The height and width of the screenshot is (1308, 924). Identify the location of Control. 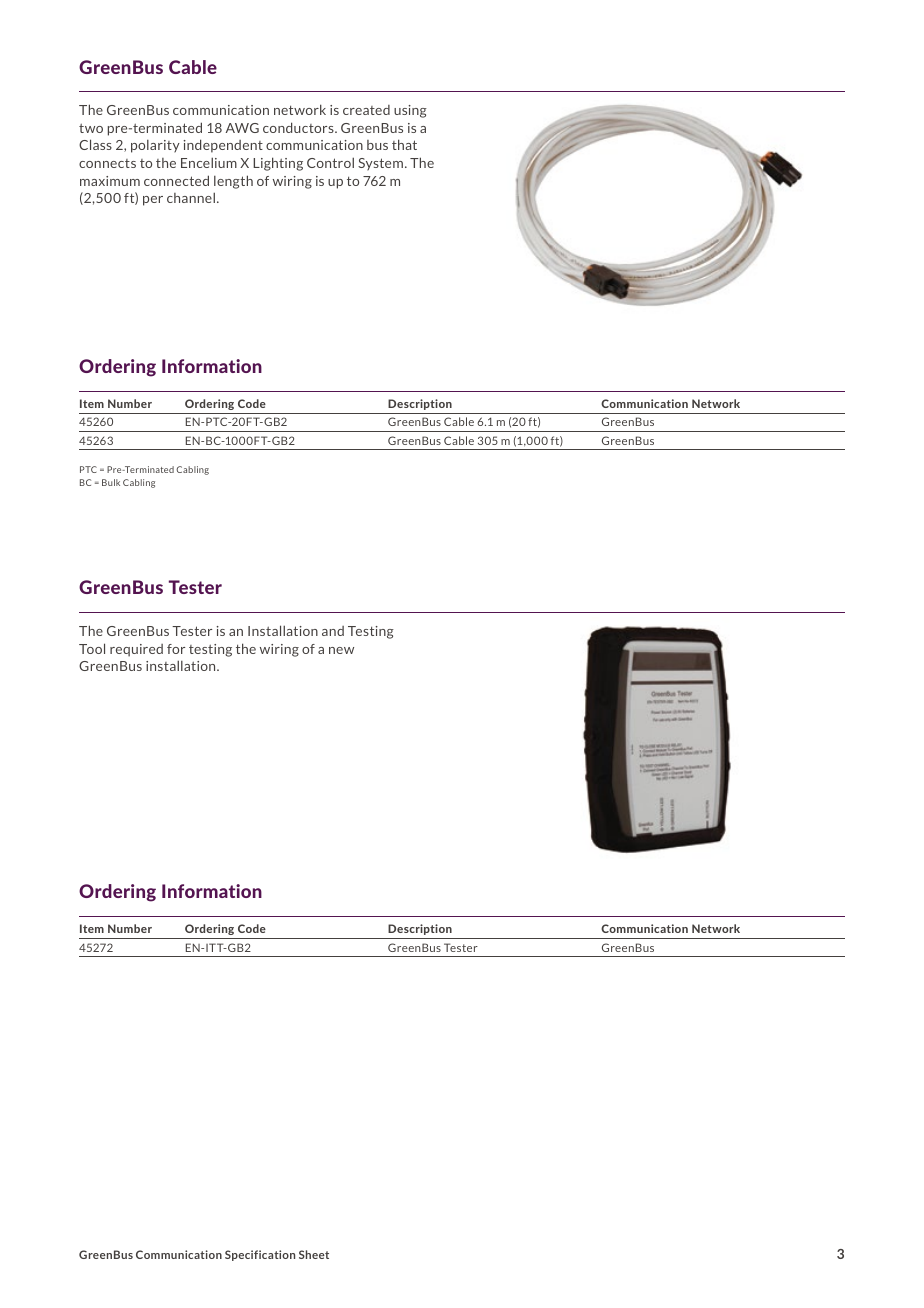
(330, 162).
